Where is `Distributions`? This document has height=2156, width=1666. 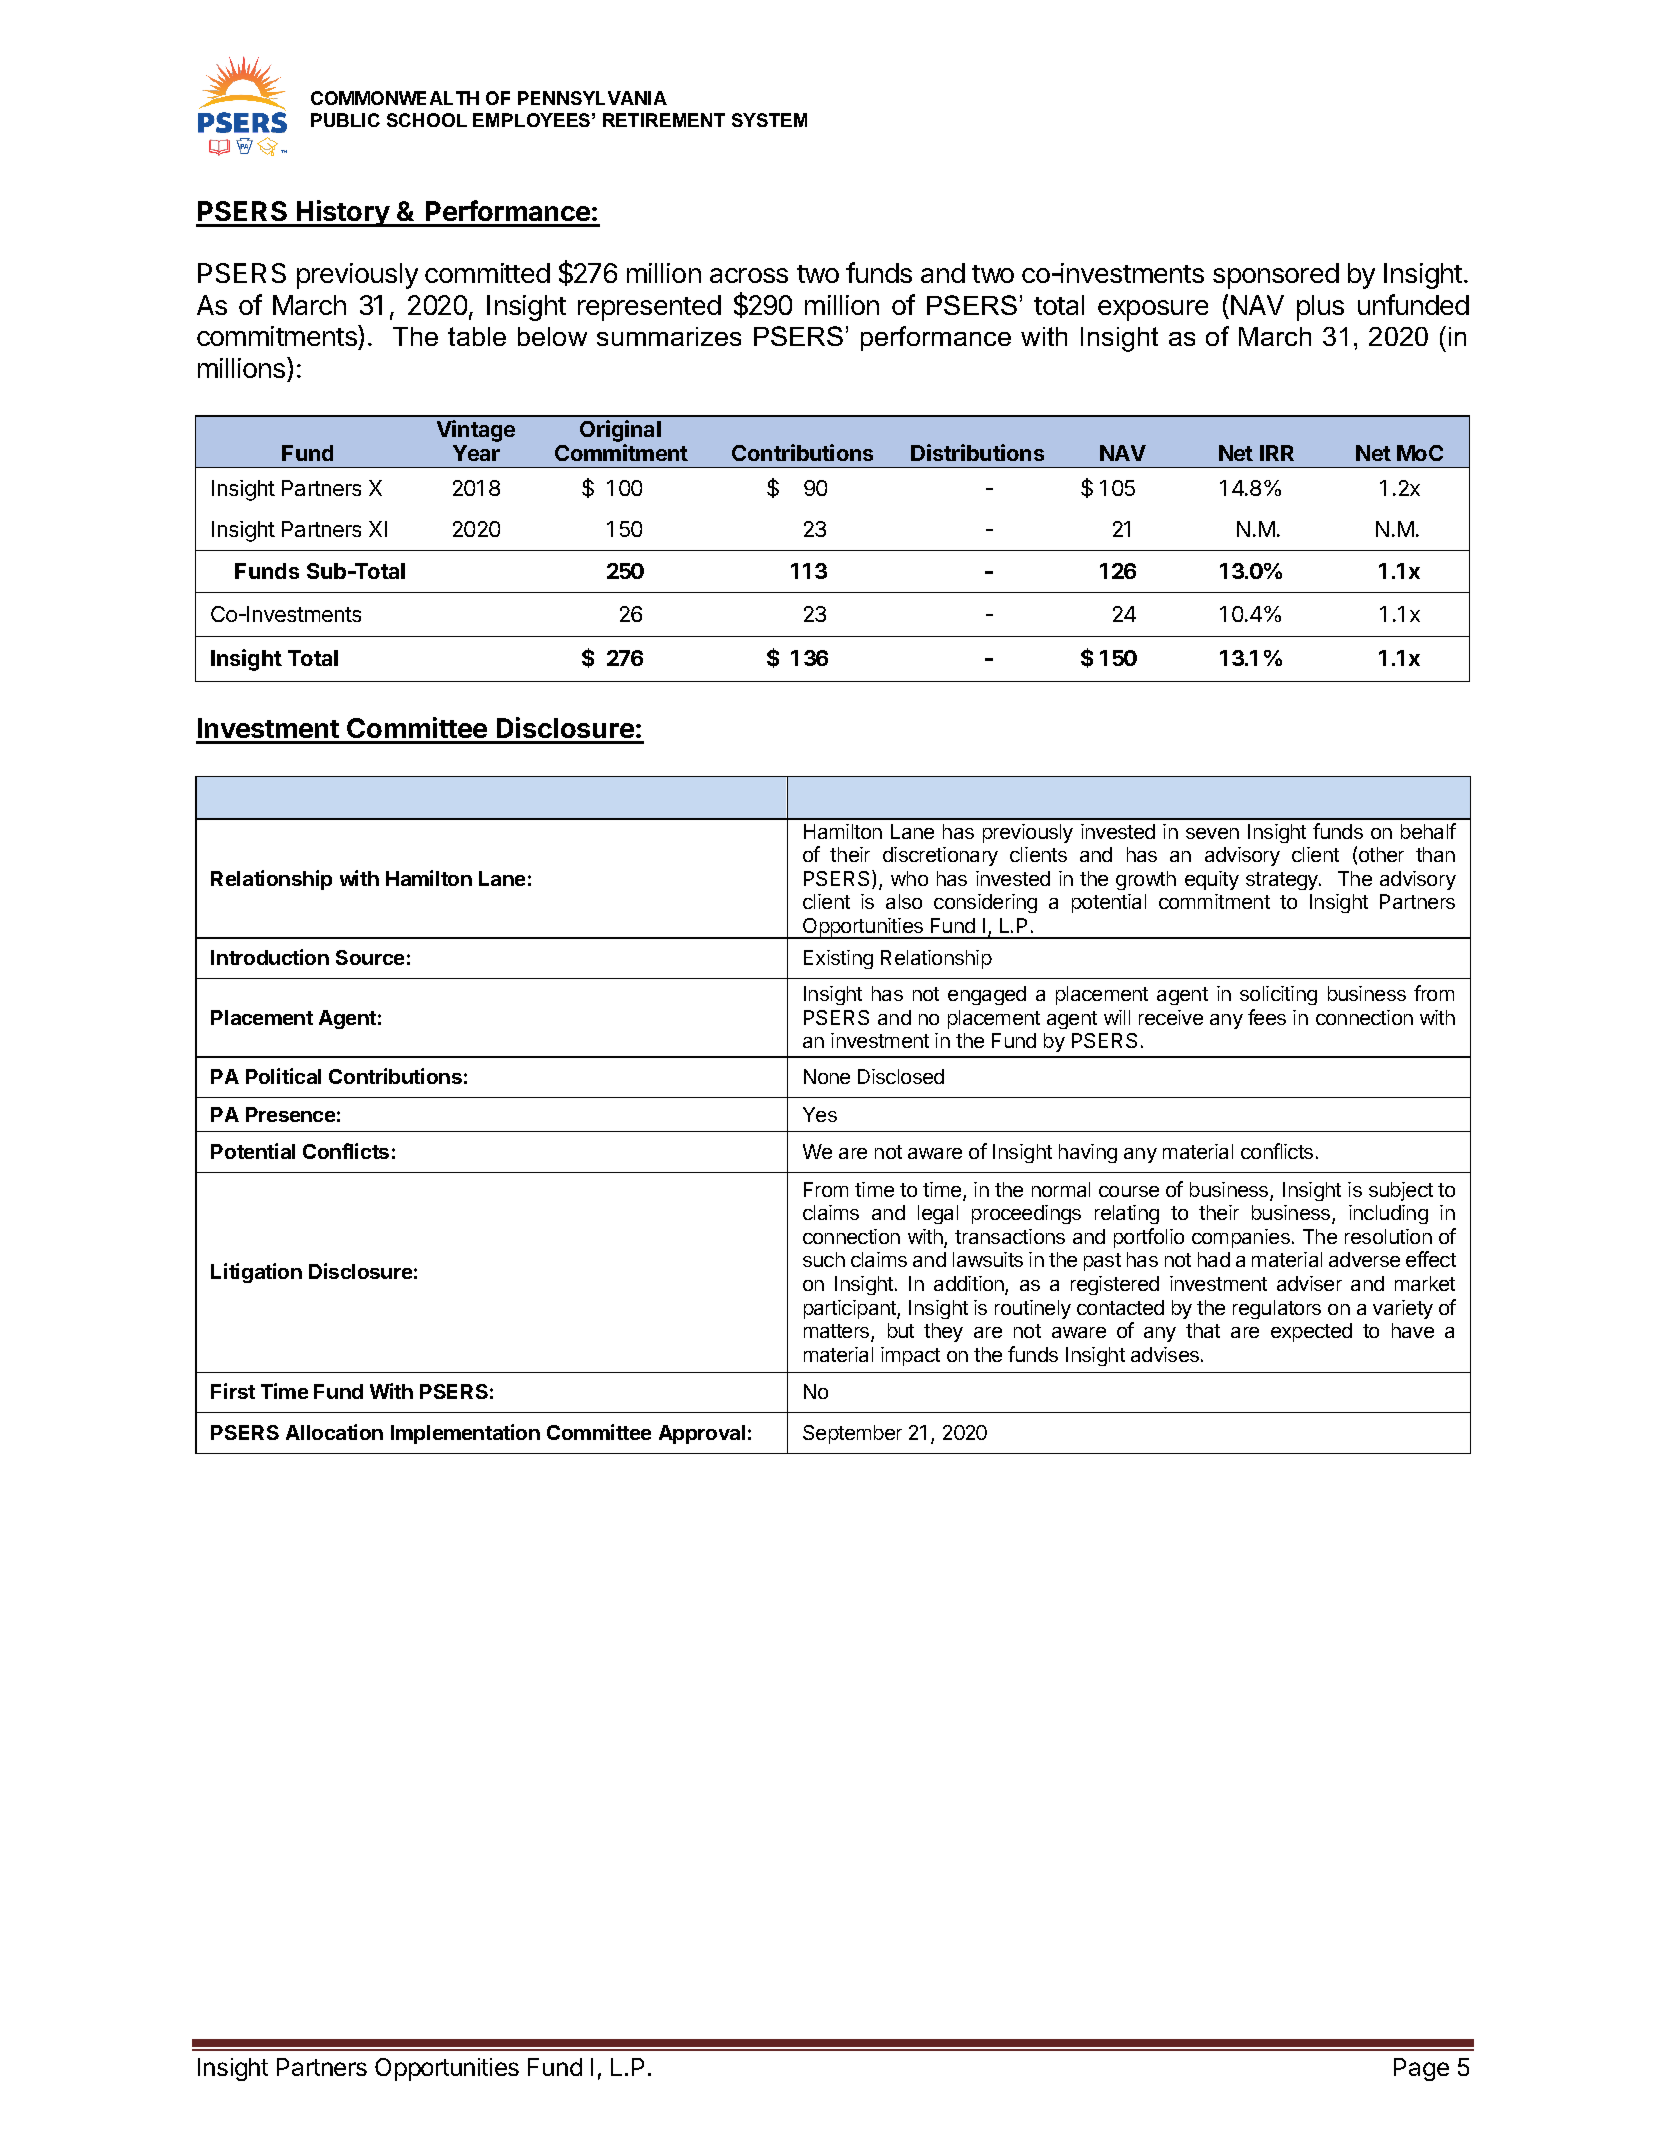 Distributions is located at coordinates (977, 452).
